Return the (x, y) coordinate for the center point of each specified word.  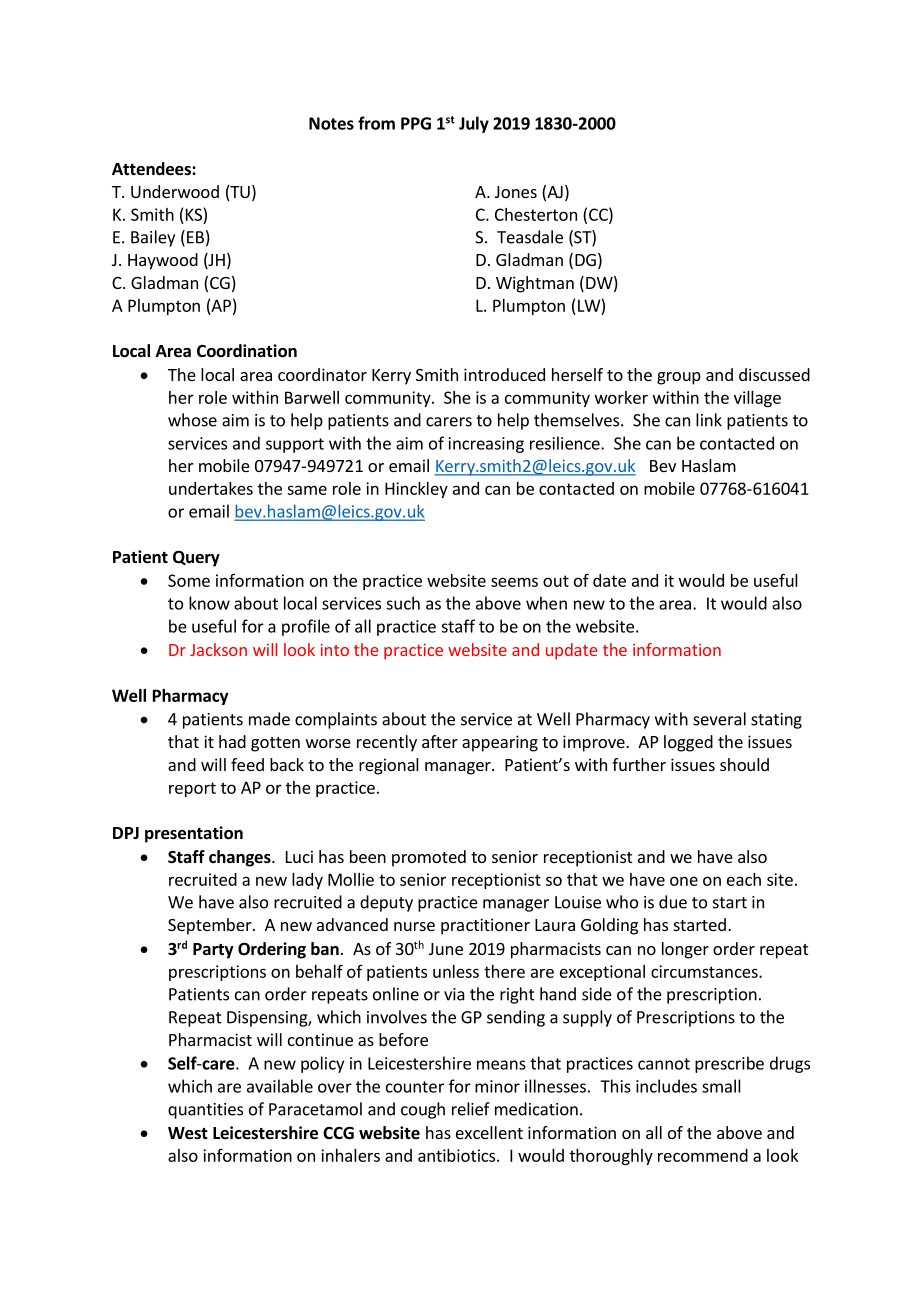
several (719, 719)
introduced (504, 374)
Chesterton (536, 214)
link (709, 420)
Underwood (175, 191)
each (744, 879)
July (474, 124)
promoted (429, 858)
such (403, 603)
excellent (489, 1132)
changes (241, 858)
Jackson (218, 649)
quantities (205, 1111)
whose (192, 420)
